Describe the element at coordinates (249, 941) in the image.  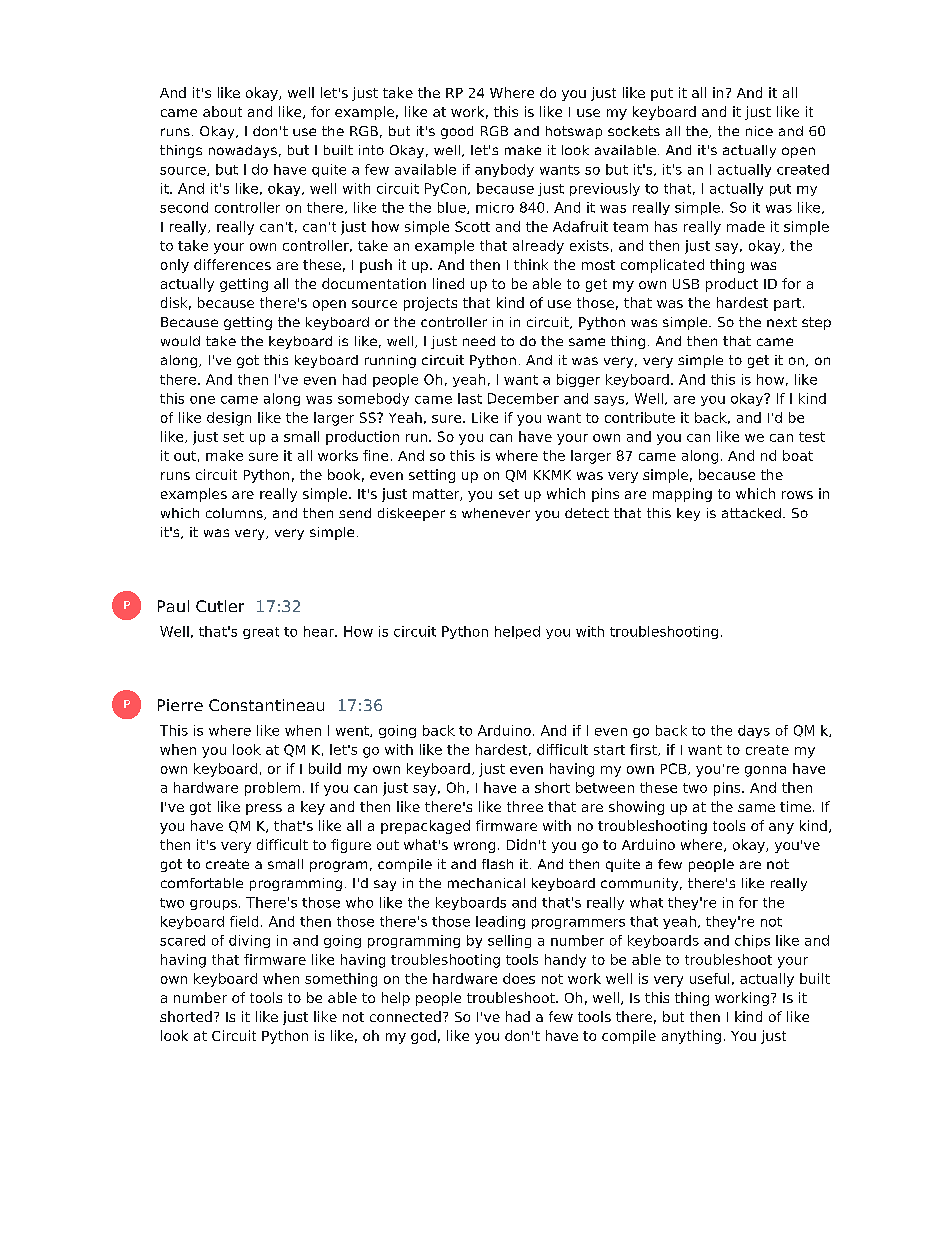
I see `diving` at that location.
